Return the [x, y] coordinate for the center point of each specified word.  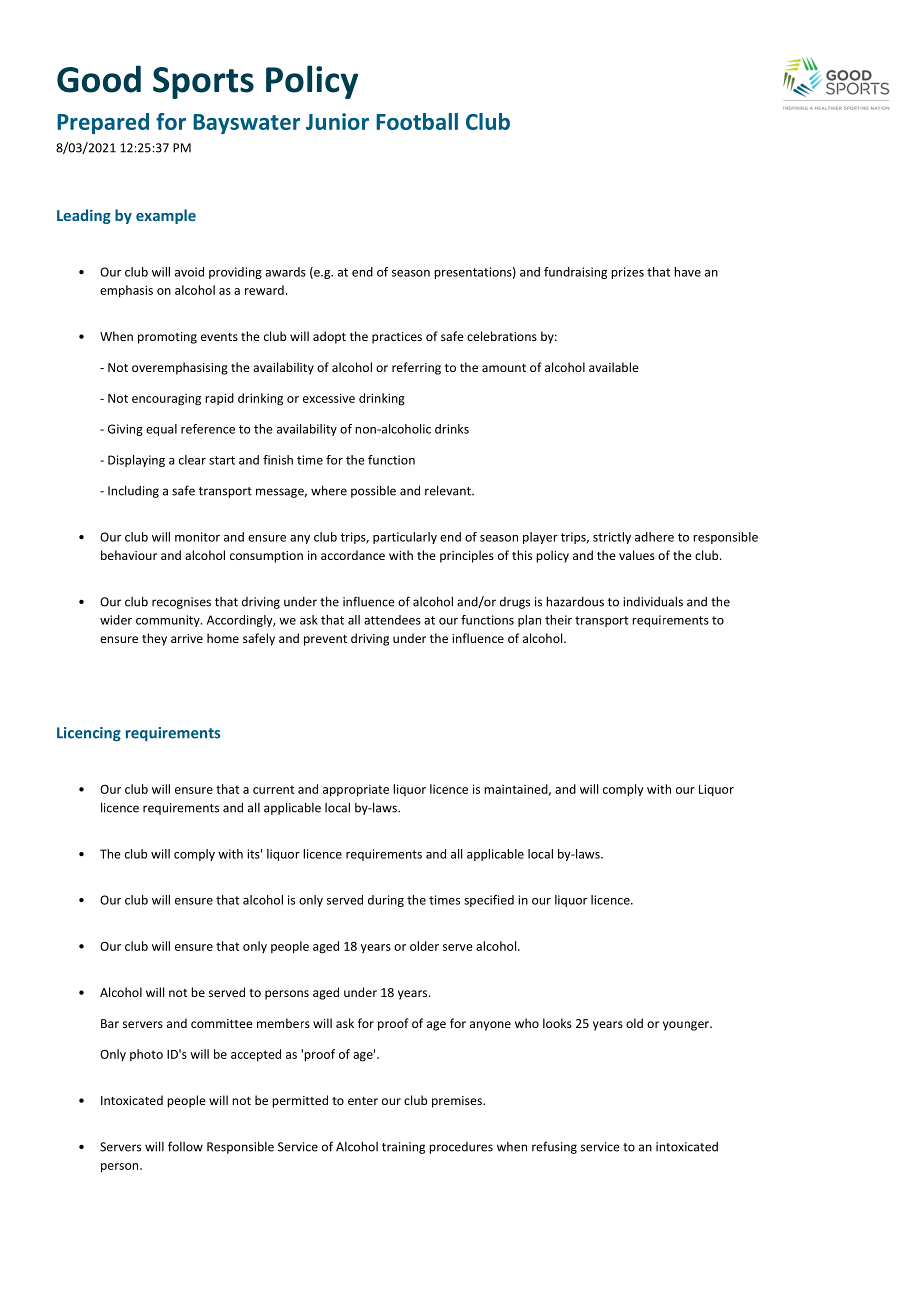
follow [185, 1146]
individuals [653, 601]
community [169, 621]
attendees [392, 620]
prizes [627, 273]
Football [417, 121]
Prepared [103, 123]
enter [363, 1101]
